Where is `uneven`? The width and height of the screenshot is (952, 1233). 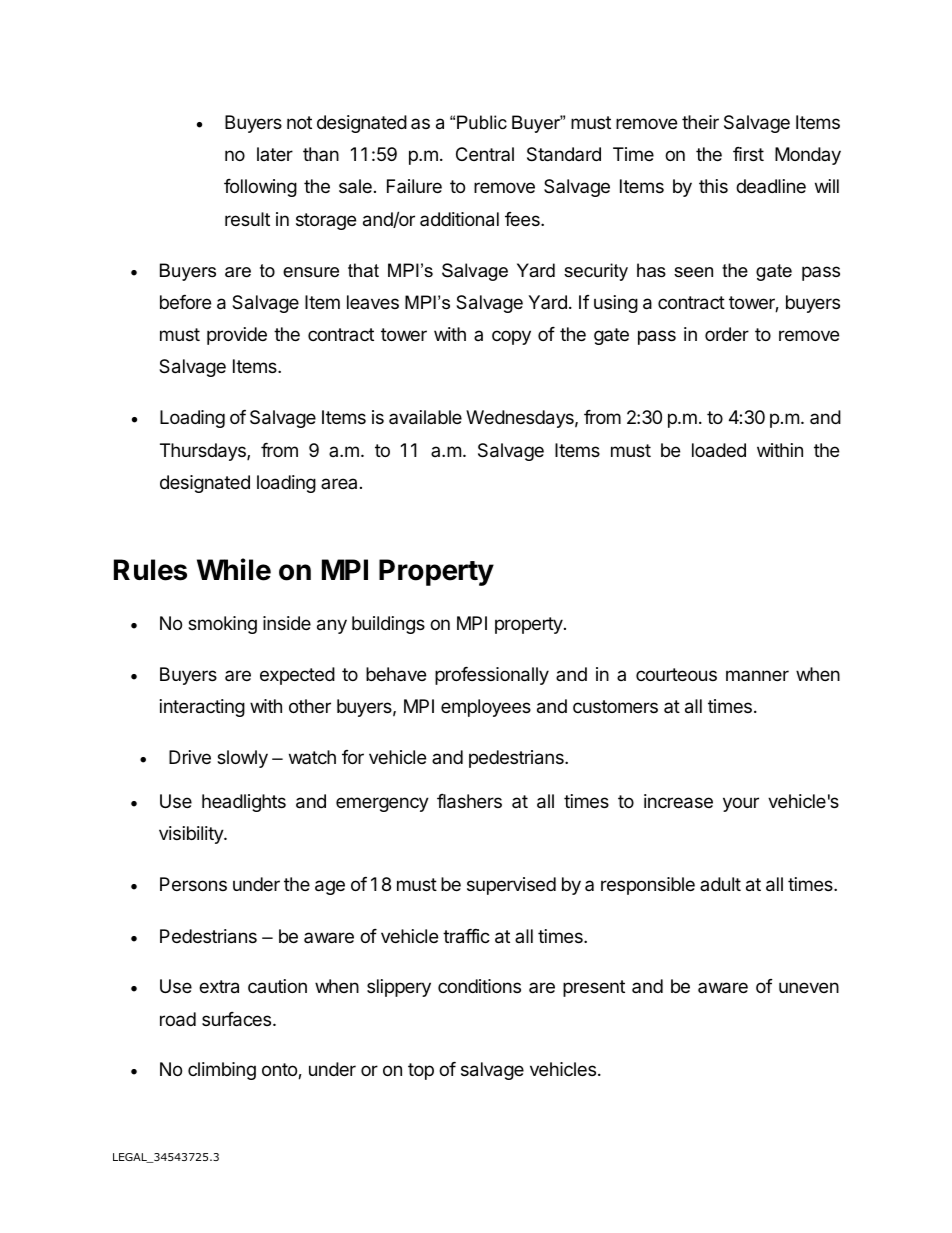 uneven is located at coordinates (809, 987).
